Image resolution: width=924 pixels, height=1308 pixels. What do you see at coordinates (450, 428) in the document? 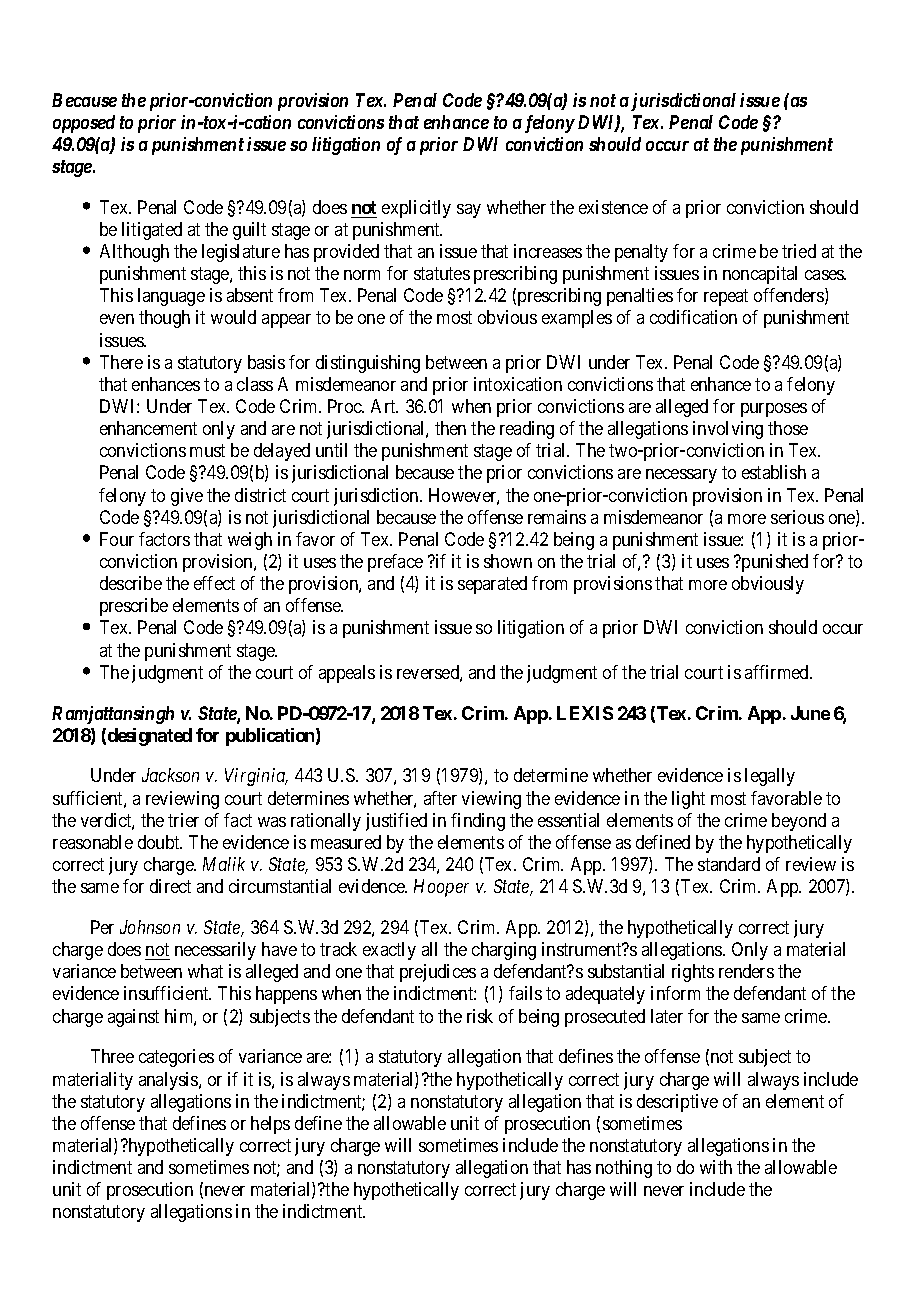
I see `then` at bounding box center [450, 428].
